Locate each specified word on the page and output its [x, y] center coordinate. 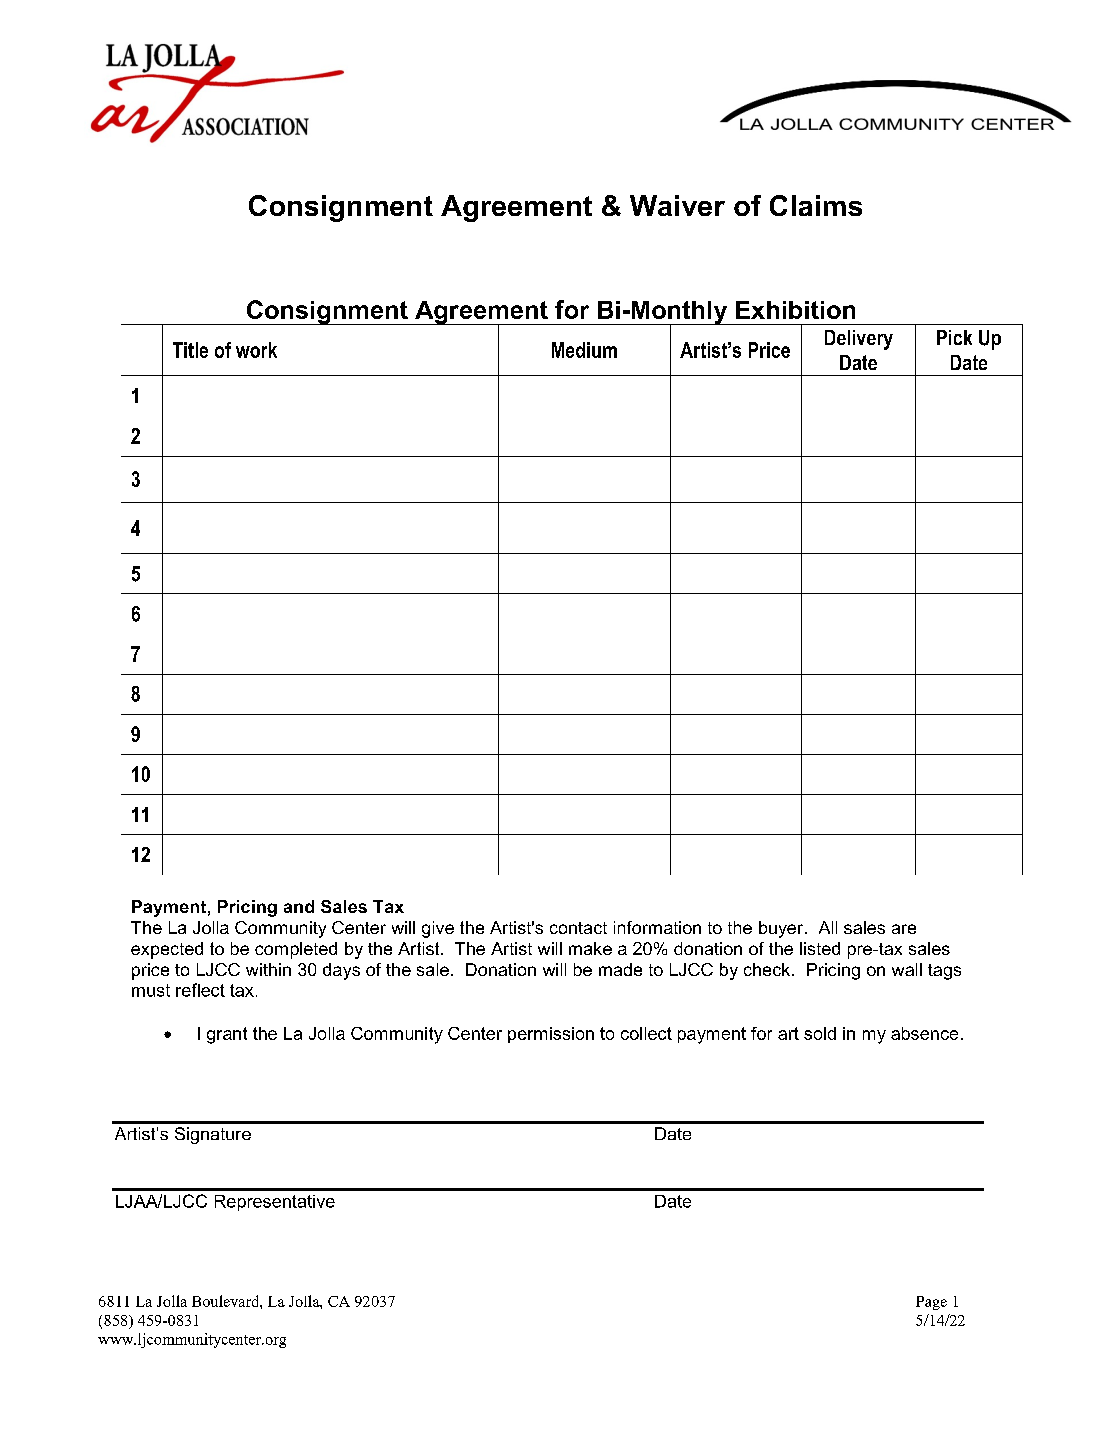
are [904, 929]
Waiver [677, 205]
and [299, 906]
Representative [275, 1203]
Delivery [859, 340]
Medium [584, 350]
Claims [816, 205]
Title [190, 350]
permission [551, 1035]
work [256, 350]
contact [578, 928]
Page [931, 1303]
